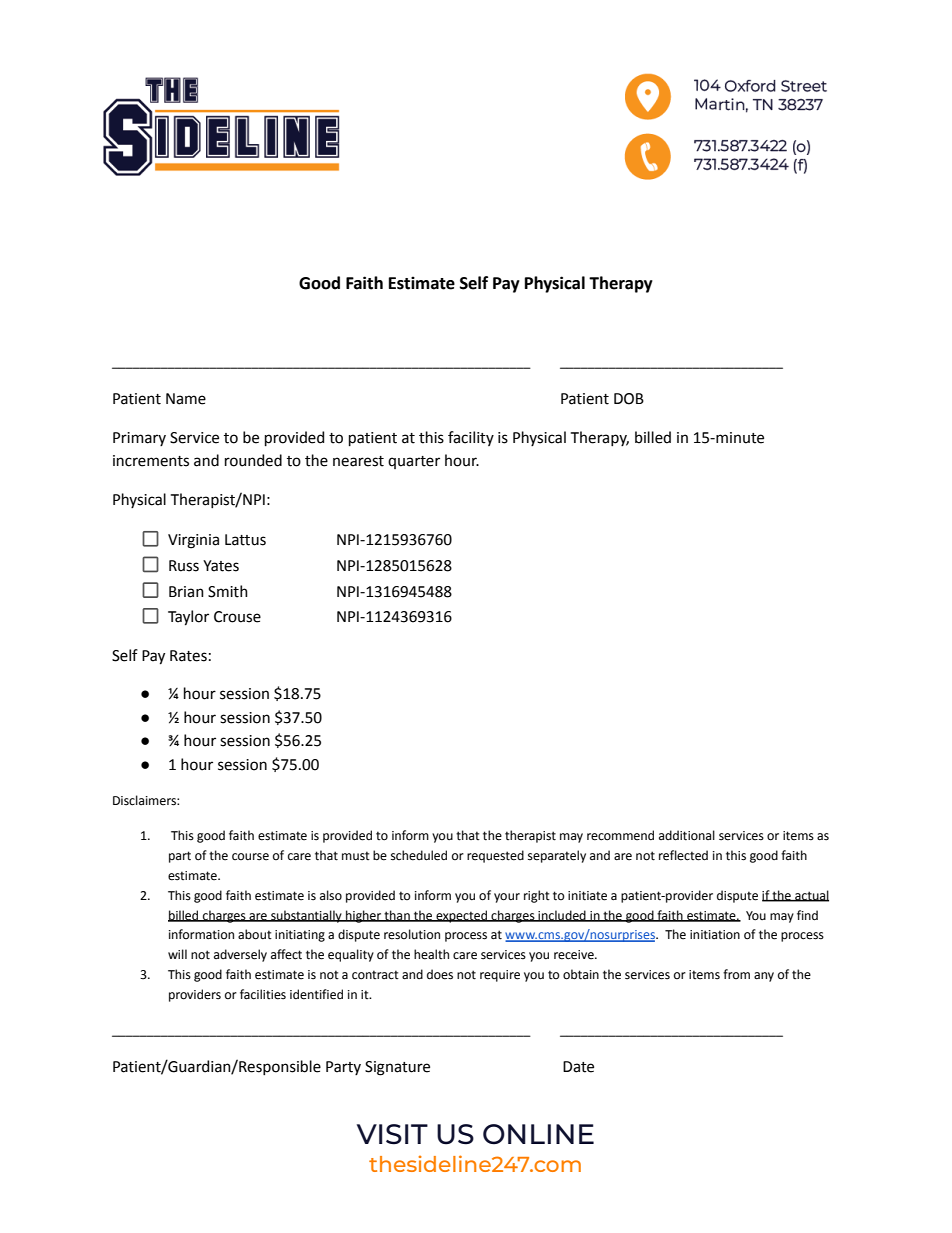  Describe the element at coordinates (392, 1134) in the screenshot. I see `VISIT` at that location.
